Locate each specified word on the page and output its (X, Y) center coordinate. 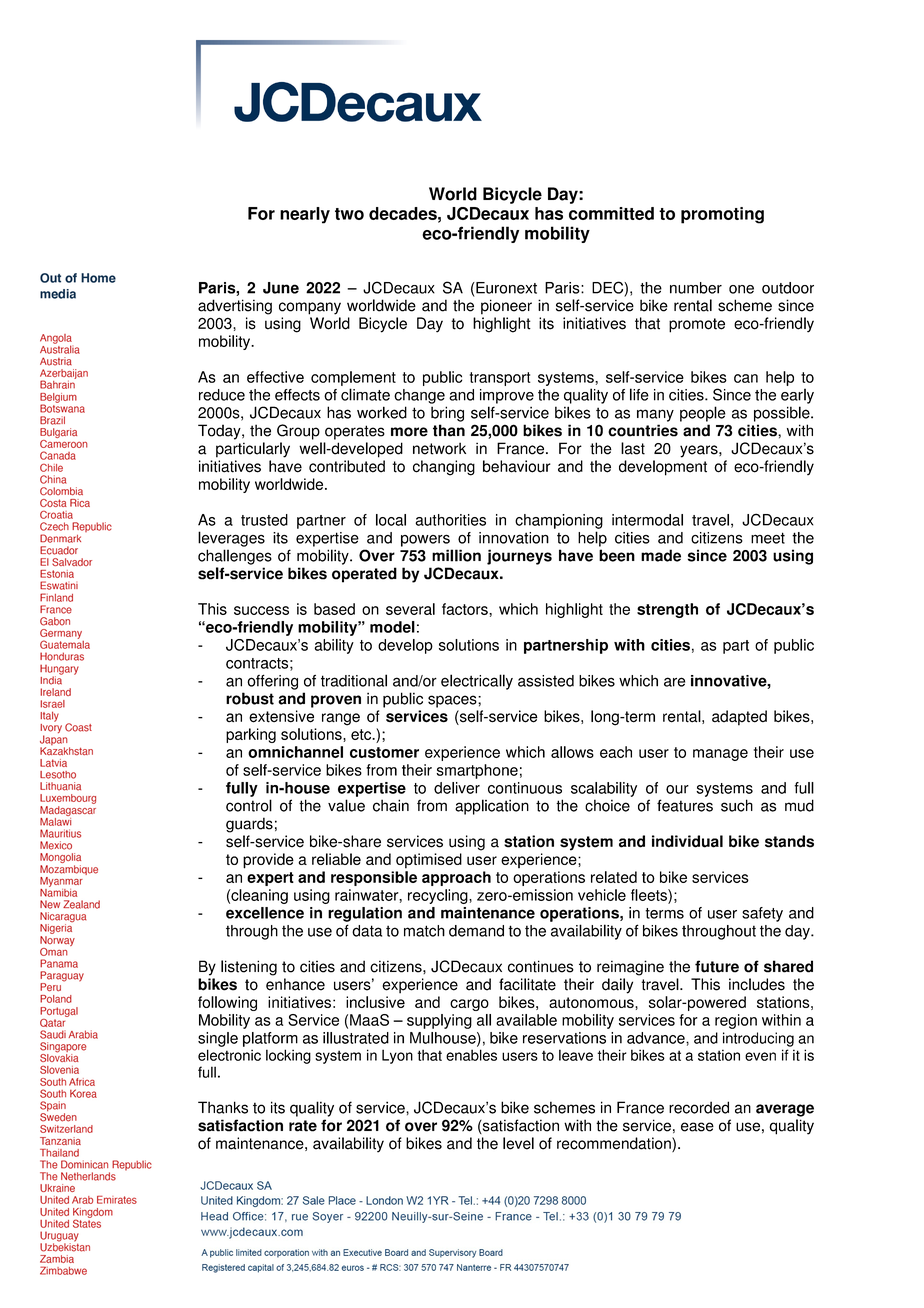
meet (768, 538)
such (737, 805)
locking (288, 1056)
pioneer (506, 307)
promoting (722, 215)
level (518, 1143)
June (281, 288)
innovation (514, 538)
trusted (264, 520)
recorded (699, 1107)
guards (249, 825)
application (492, 807)
